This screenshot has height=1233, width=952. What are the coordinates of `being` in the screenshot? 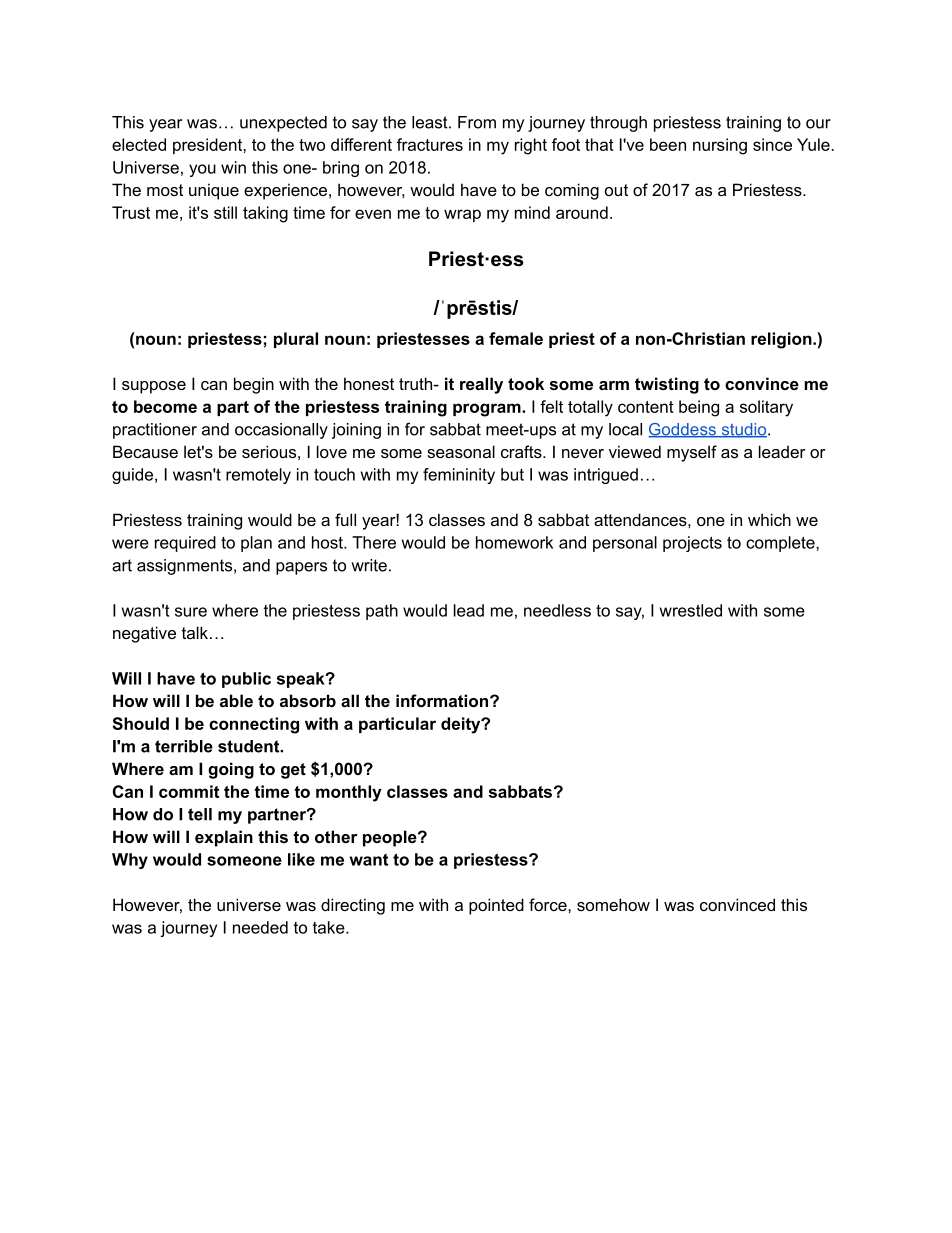 It's located at (699, 408).
